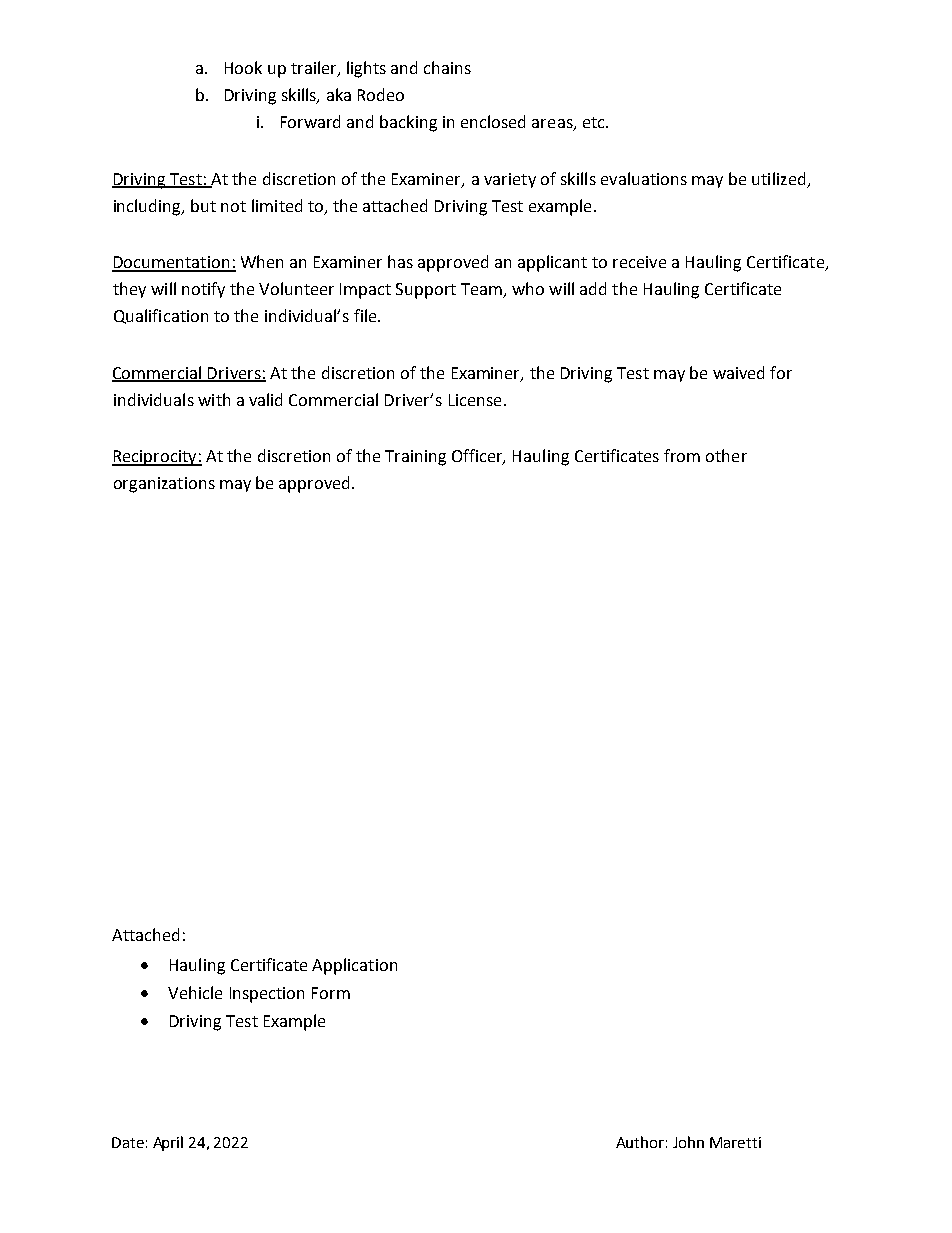 The height and width of the screenshot is (1233, 952). What do you see at coordinates (168, 1143) in the screenshot?
I see `April` at bounding box center [168, 1143].
